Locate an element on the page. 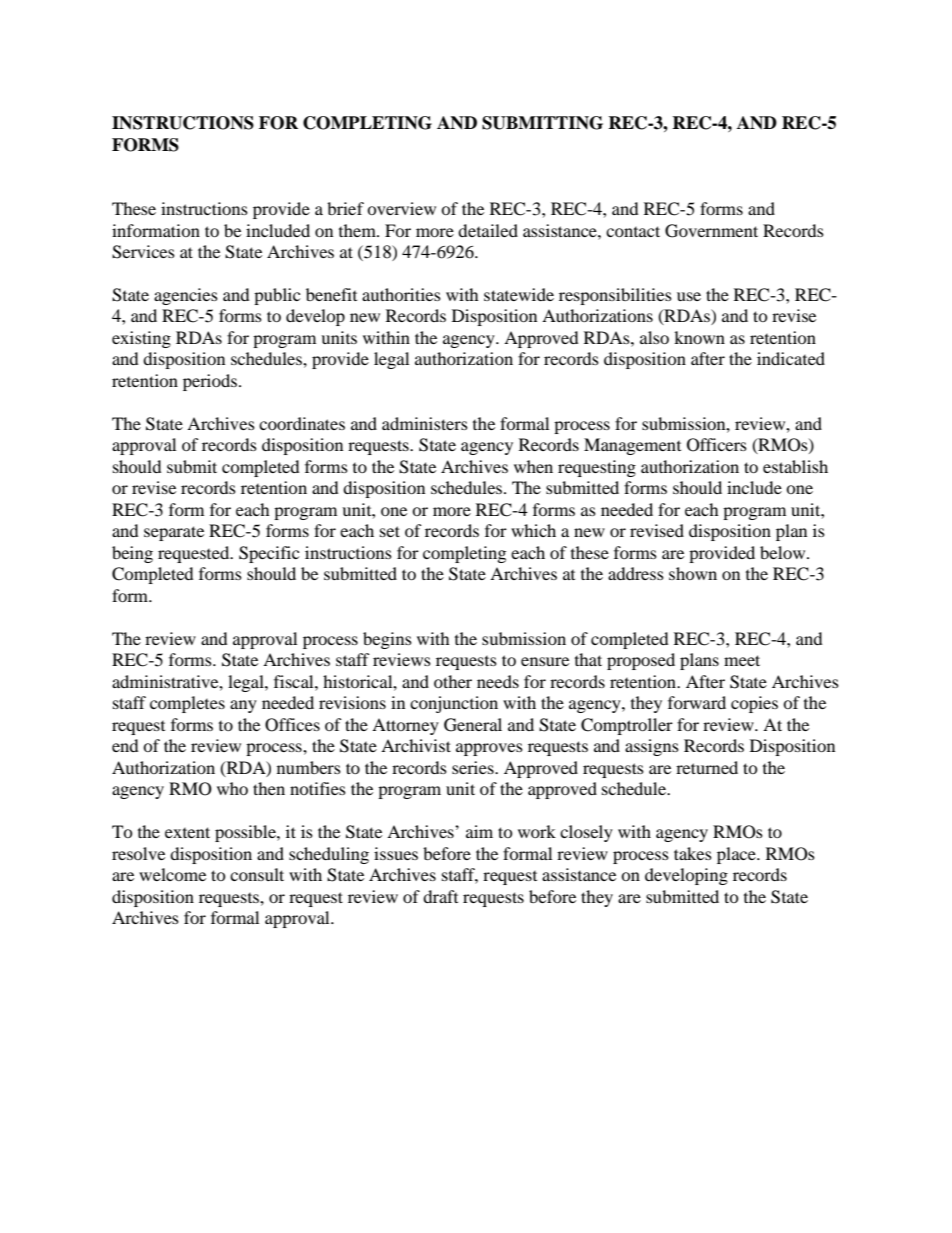  meet is located at coordinates (742, 660).
